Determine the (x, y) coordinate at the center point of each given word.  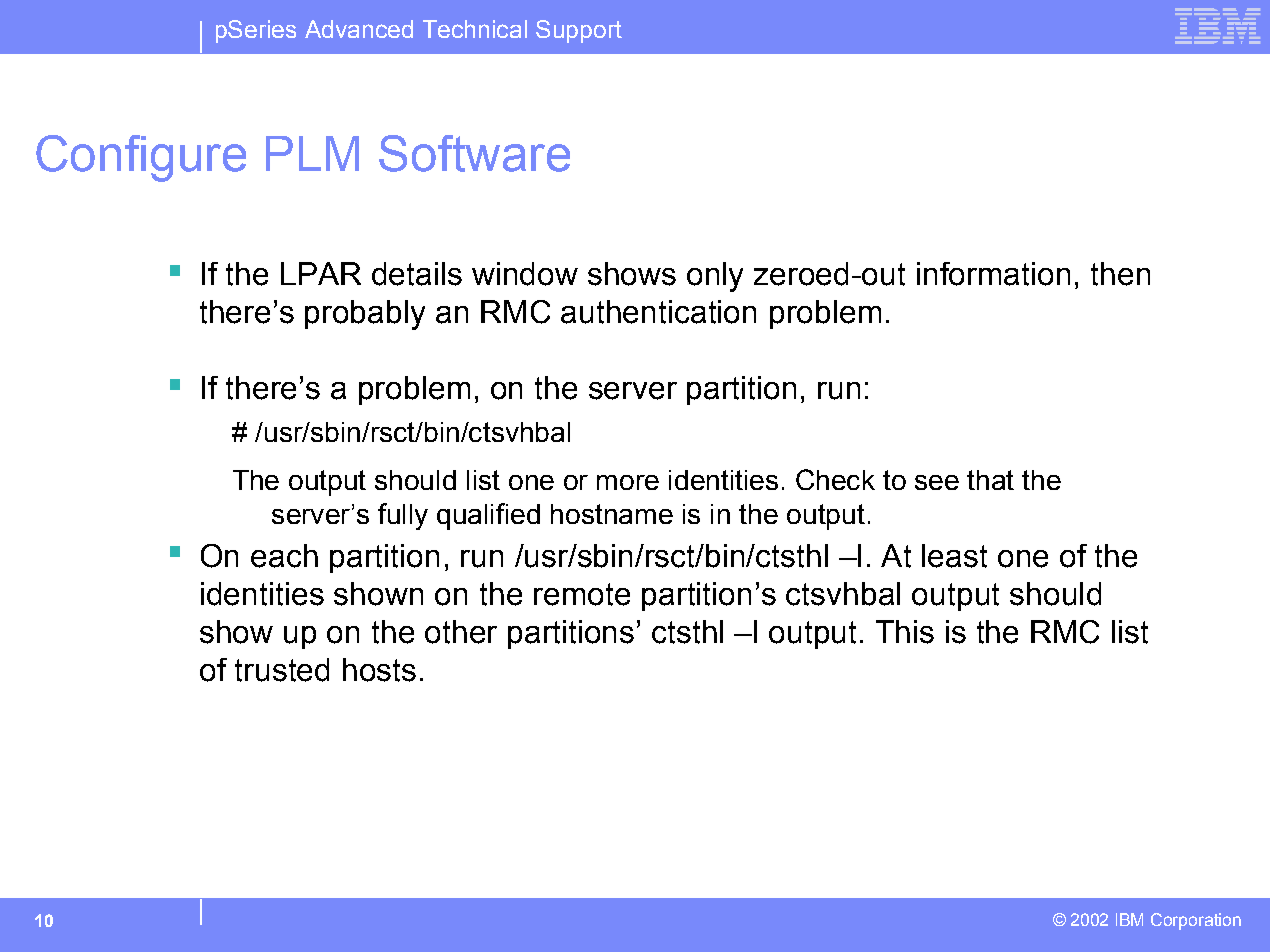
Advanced (359, 29)
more (628, 482)
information (993, 274)
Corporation (1196, 921)
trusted (282, 670)
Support (579, 31)
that (990, 480)
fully (403, 516)
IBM (1129, 919)
